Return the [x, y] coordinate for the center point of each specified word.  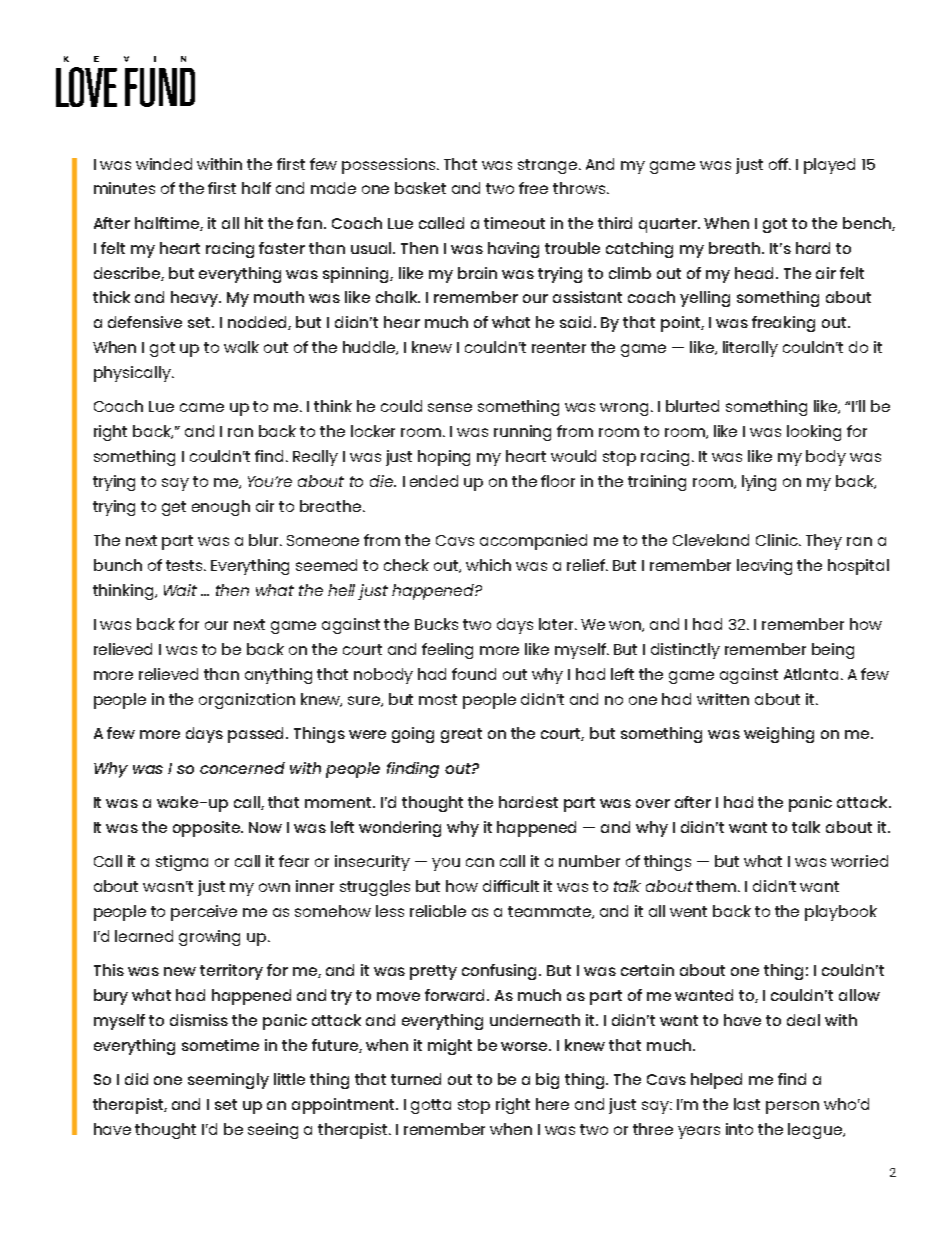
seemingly [228, 1081]
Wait [180, 590]
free [533, 188]
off [779, 164]
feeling [447, 651]
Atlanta [811, 674]
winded [164, 164]
